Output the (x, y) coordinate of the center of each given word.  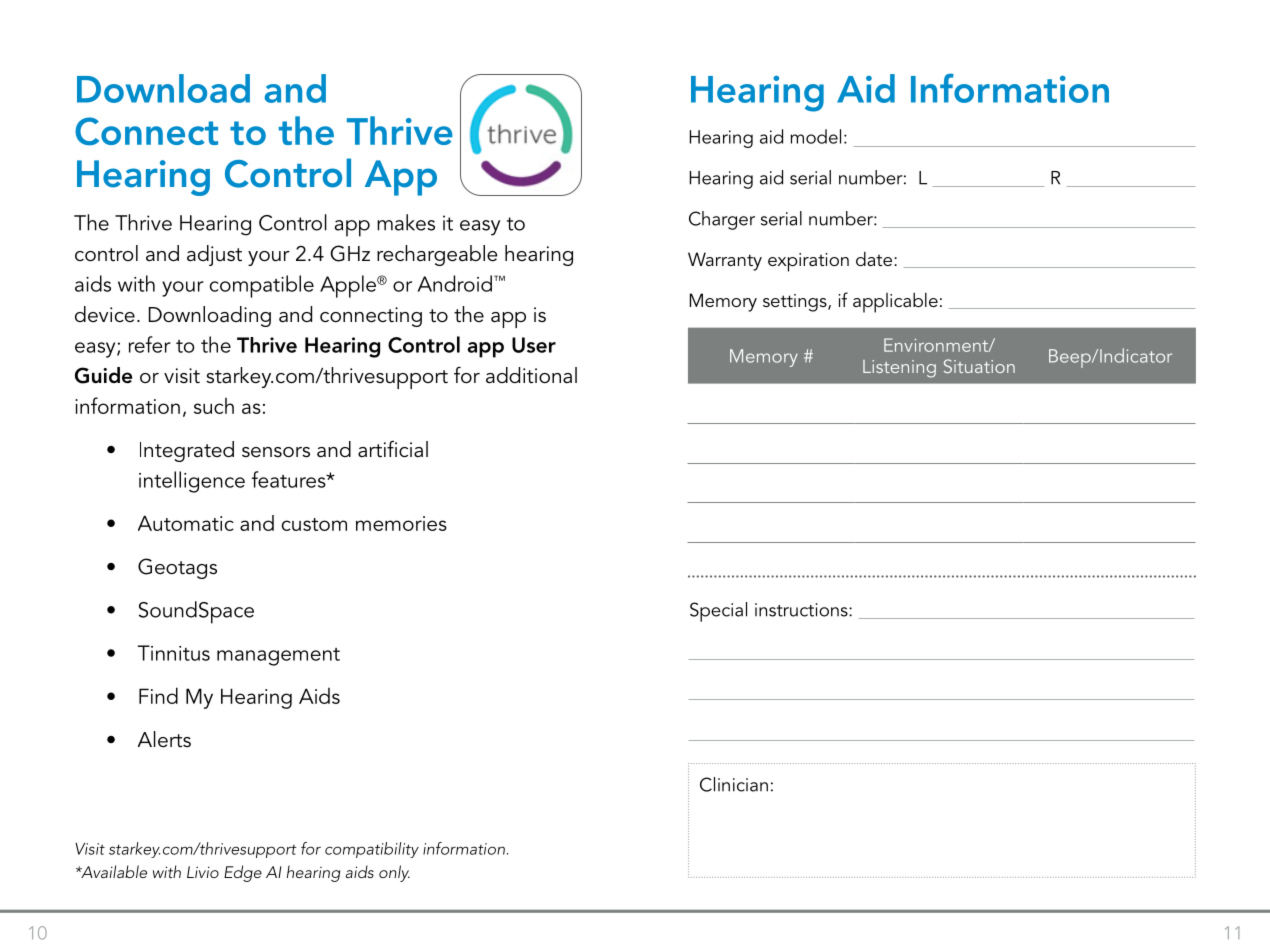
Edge (243, 873)
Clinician (734, 784)
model (815, 136)
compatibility (372, 850)
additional (531, 375)
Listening (899, 369)
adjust (214, 255)
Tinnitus (174, 653)
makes (406, 222)
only (394, 873)
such (214, 406)
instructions (802, 610)
